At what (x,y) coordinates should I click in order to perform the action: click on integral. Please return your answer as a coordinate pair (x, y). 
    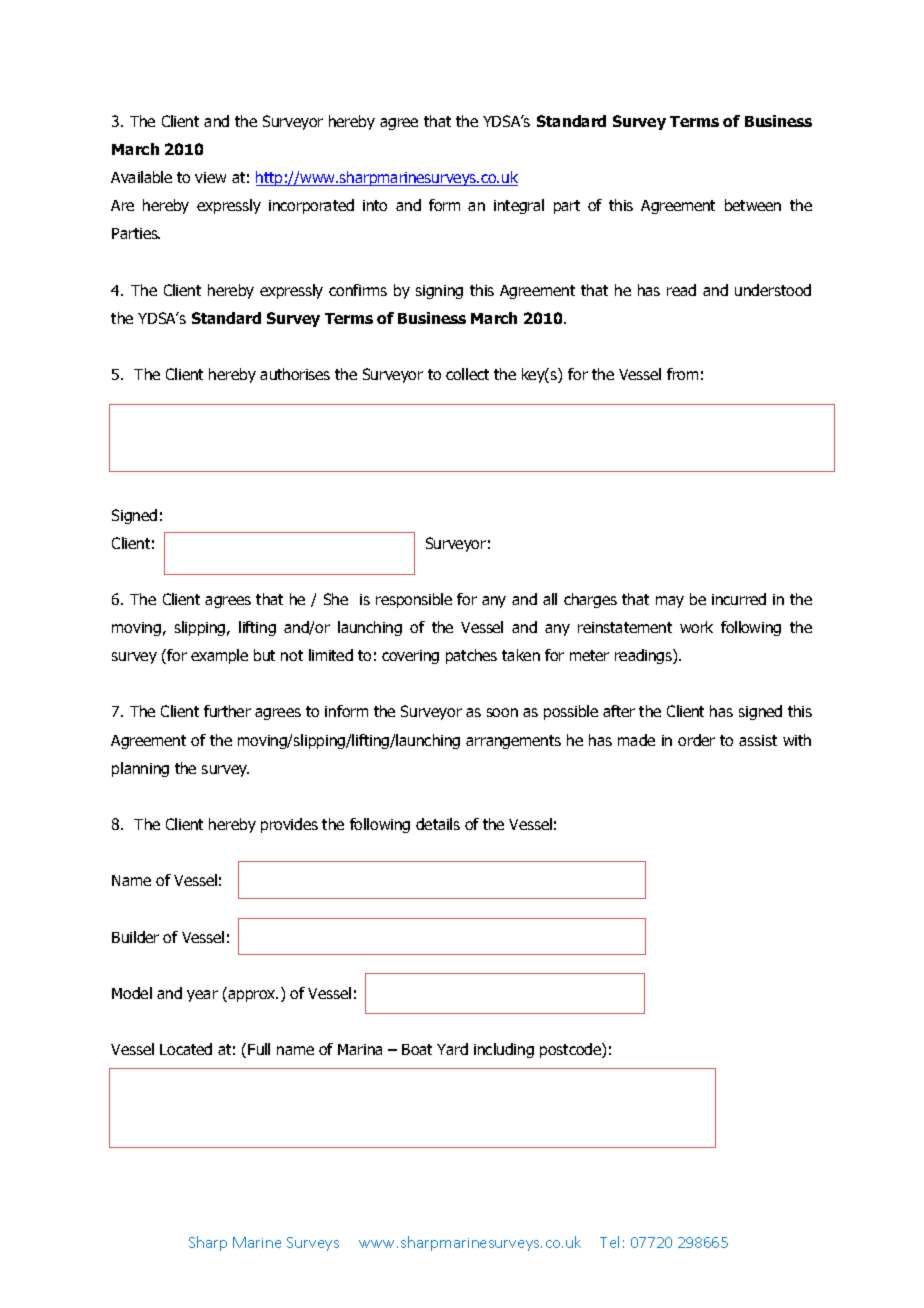
    Looking at the image, I should click on (519, 206).
